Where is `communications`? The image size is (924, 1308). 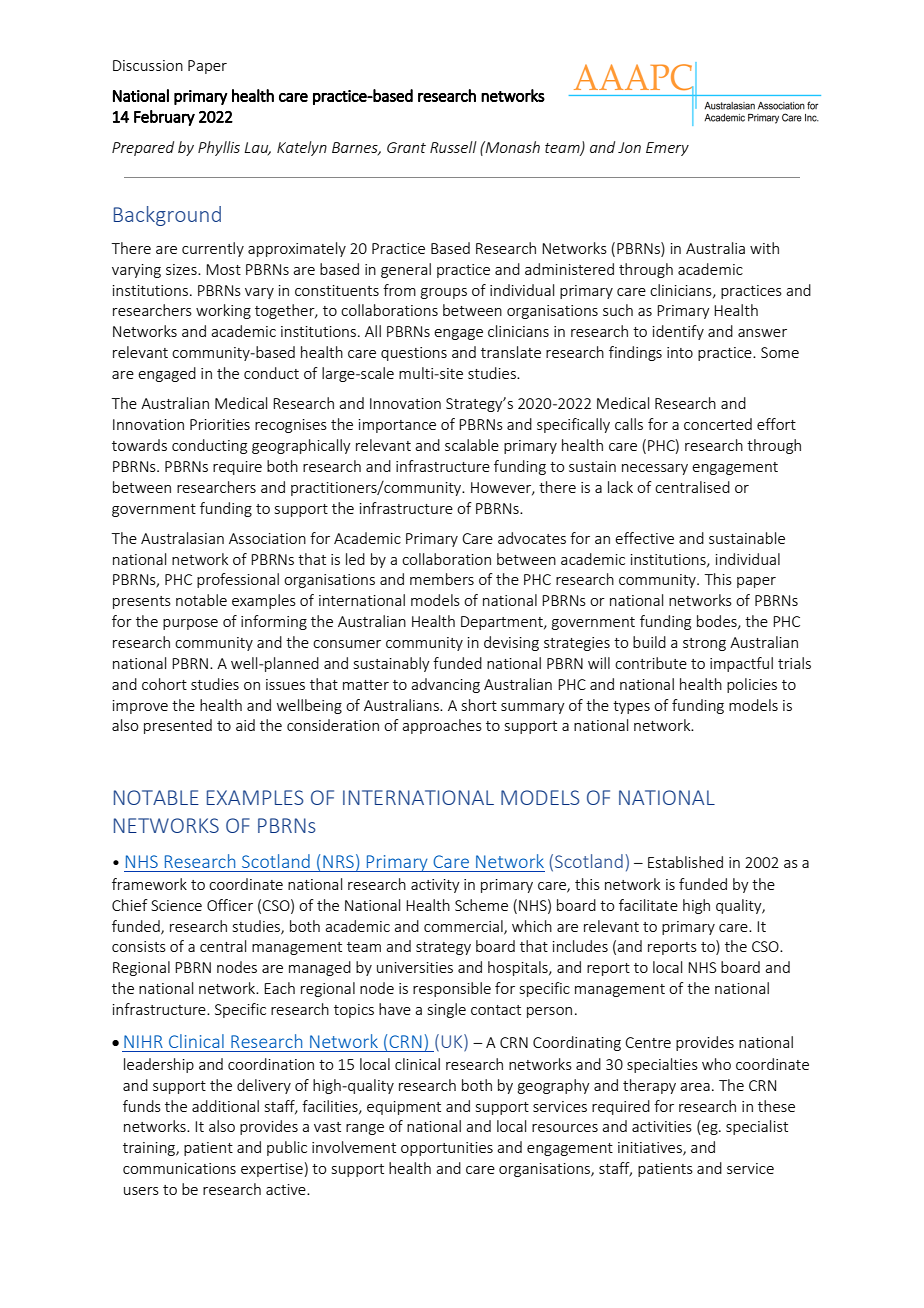 communications is located at coordinates (179, 1168).
